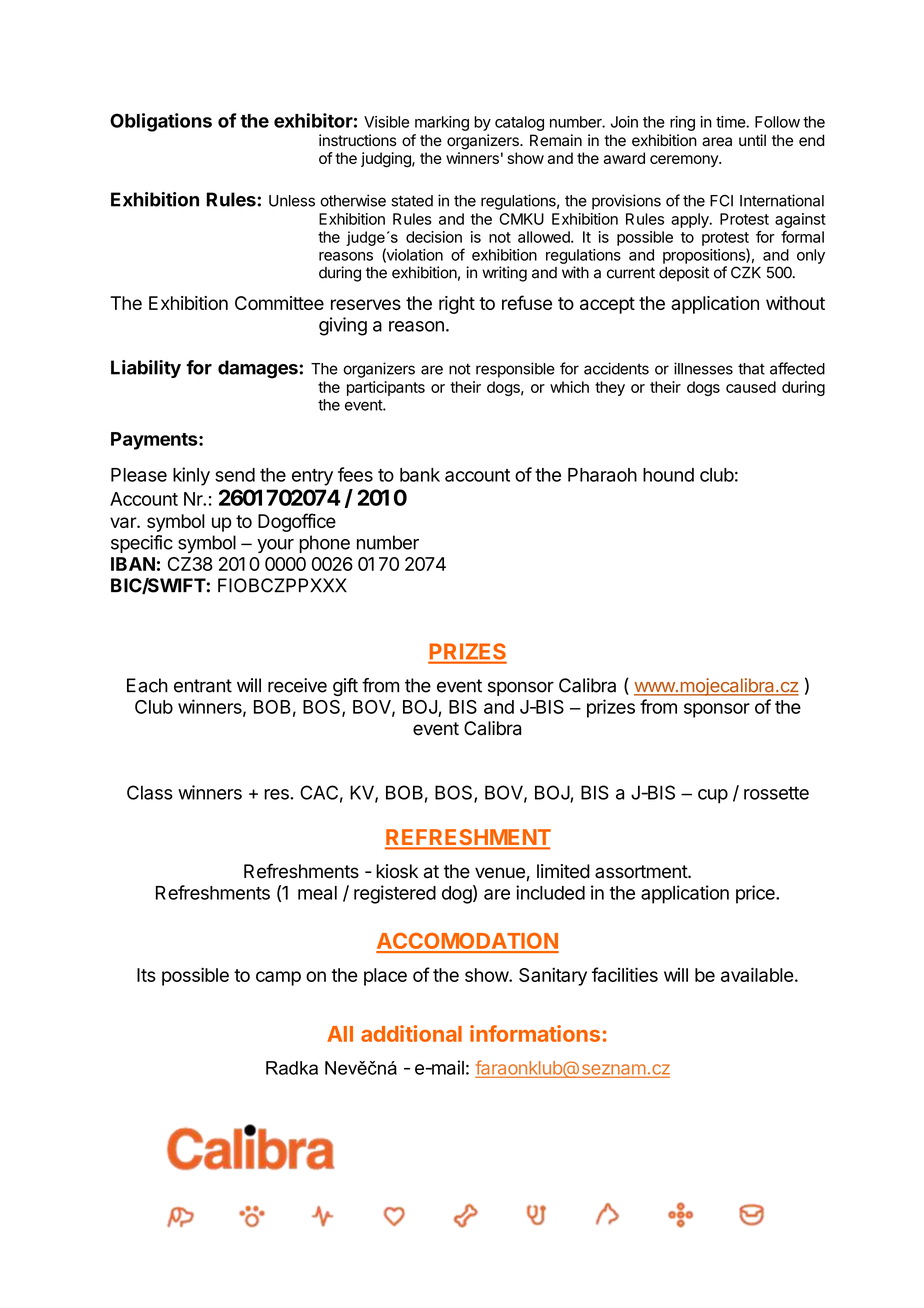  What do you see at coordinates (713, 796) in the page?
I see `cup` at bounding box center [713, 796].
